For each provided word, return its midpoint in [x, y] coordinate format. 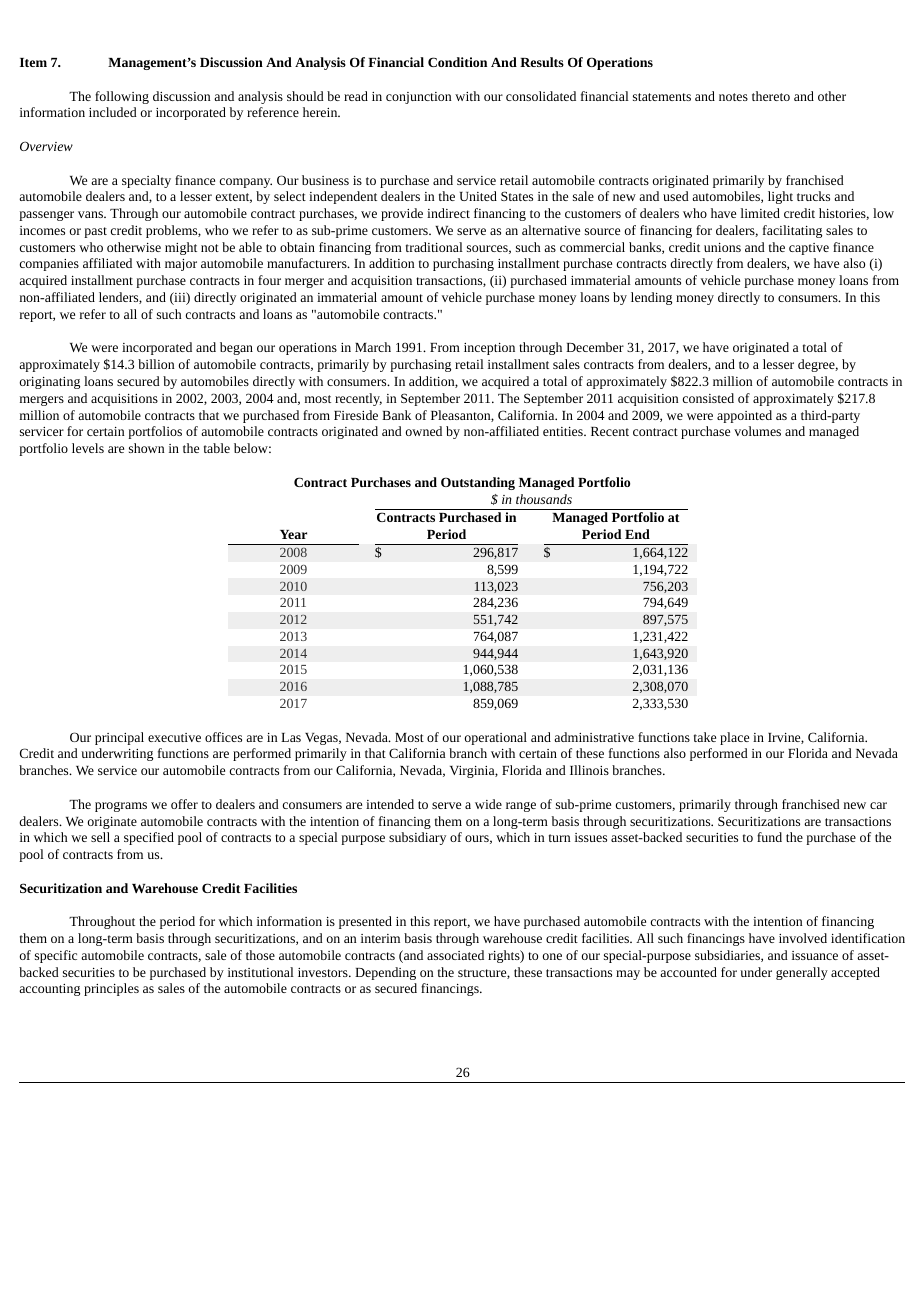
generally [802, 973]
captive [809, 249]
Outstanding [478, 483]
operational [496, 738]
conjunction [418, 98]
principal [119, 738]
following [122, 97]
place [734, 738]
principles [111, 989]
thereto [771, 96]
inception [489, 349]
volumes [757, 431]
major [181, 265]
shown [146, 448]
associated [455, 955]
